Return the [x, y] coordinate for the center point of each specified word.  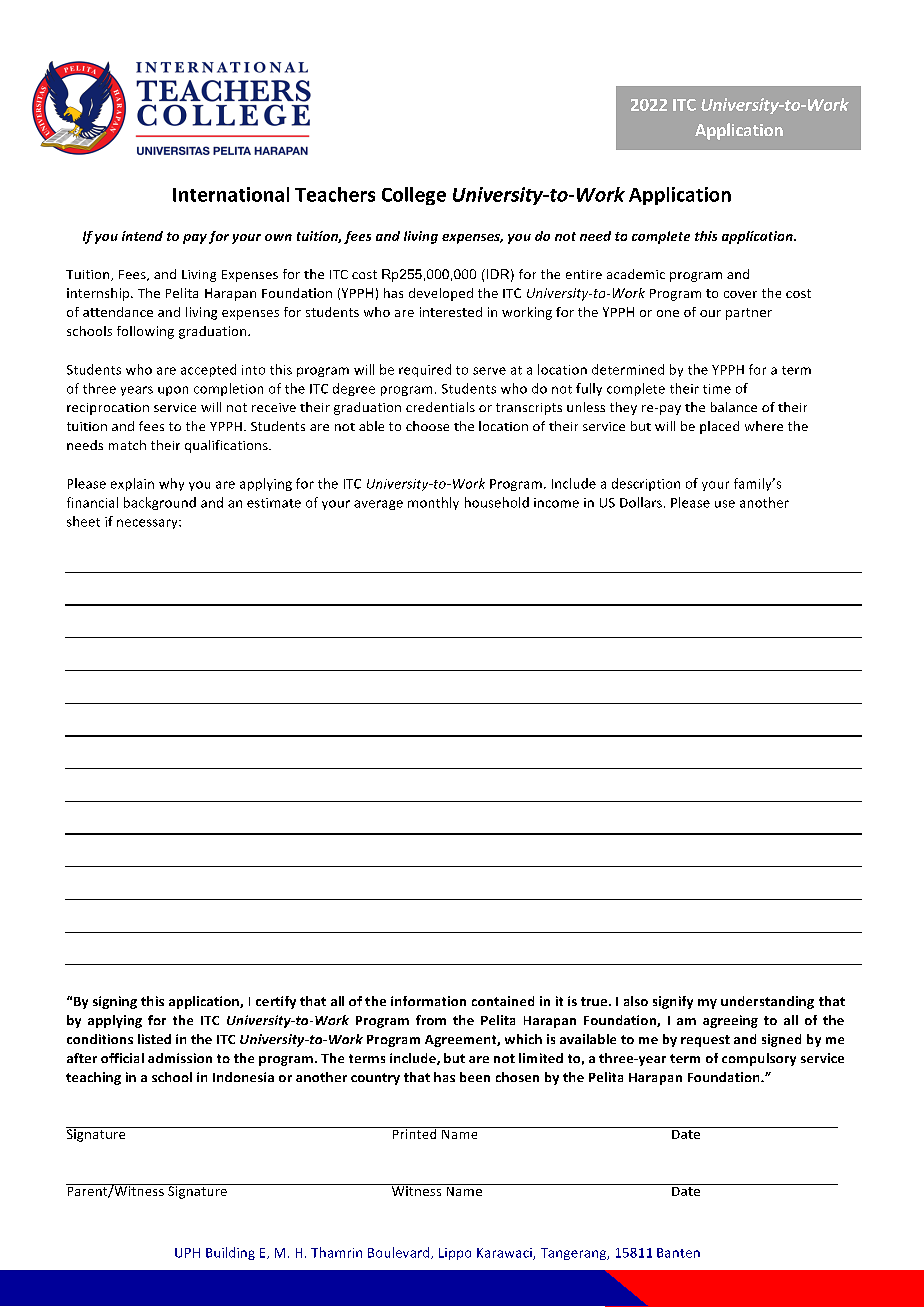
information [428, 1001]
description [646, 484]
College [414, 196]
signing [115, 1002]
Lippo [455, 1254]
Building [230, 1253]
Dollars [641, 502]
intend [142, 236]
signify [673, 1002]
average [378, 505]
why [171, 484]
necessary [148, 524]
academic [636, 274]
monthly [433, 503]
